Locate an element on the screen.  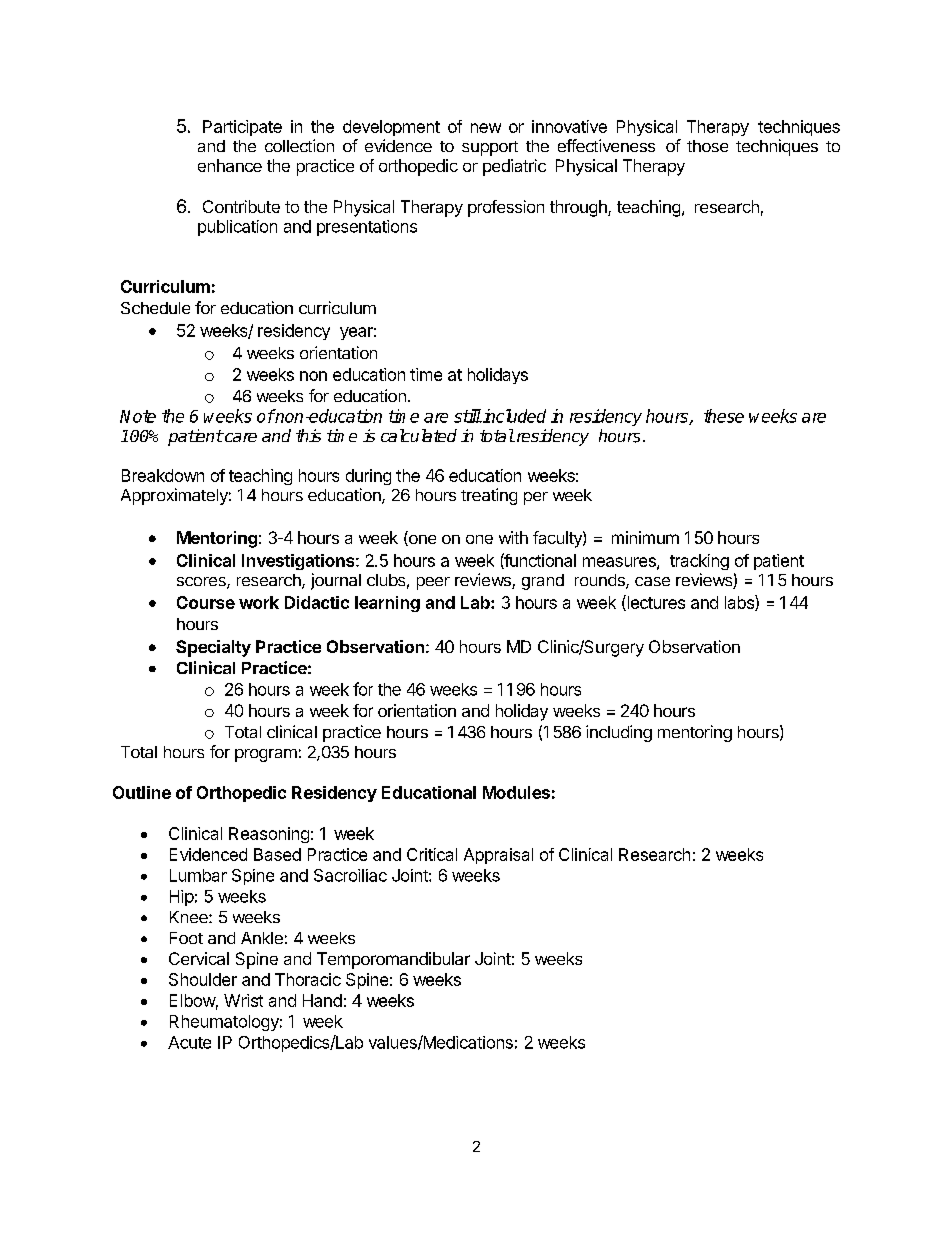
Wrist is located at coordinates (243, 1000).
